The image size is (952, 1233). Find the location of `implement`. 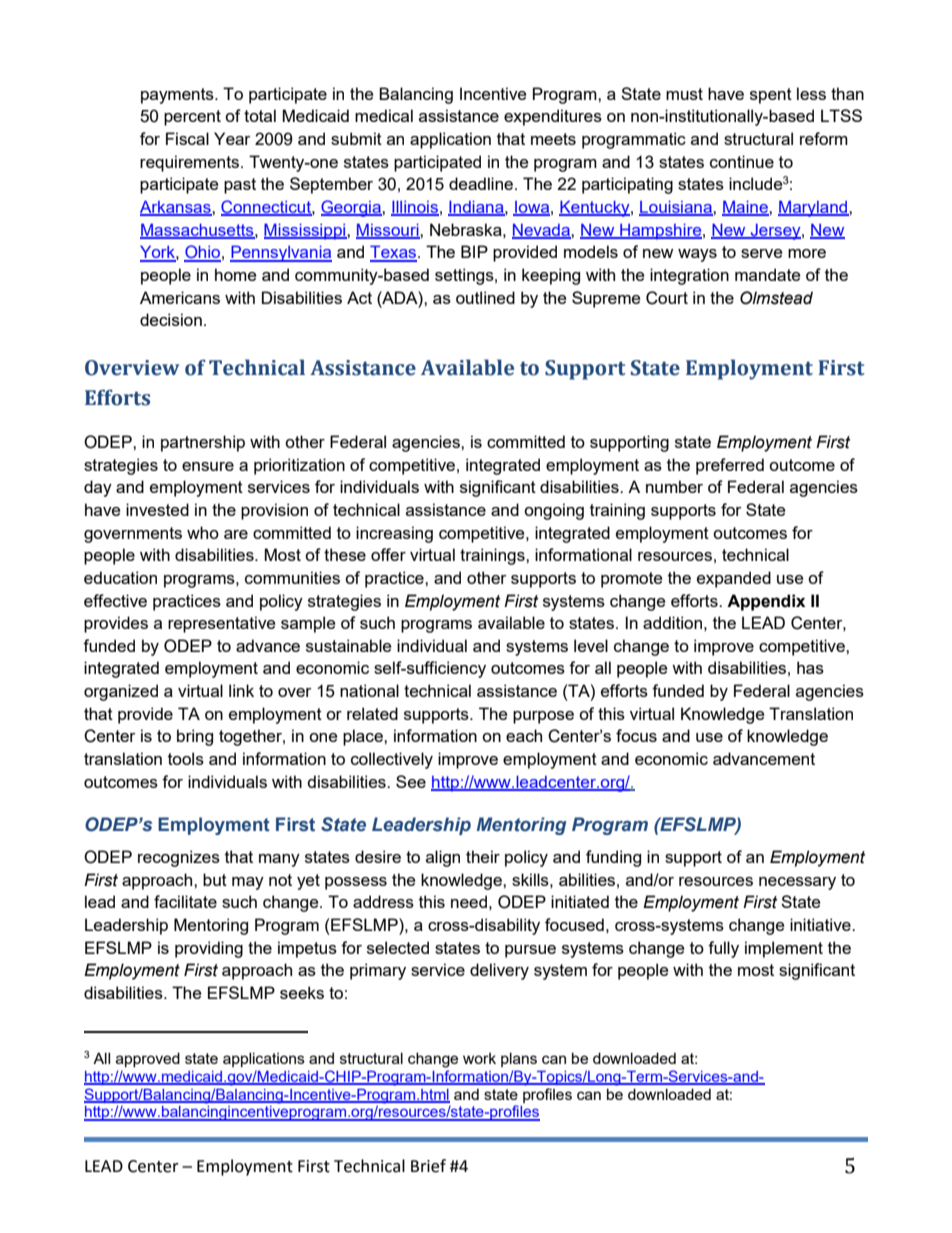

implement is located at coordinates (784, 949).
